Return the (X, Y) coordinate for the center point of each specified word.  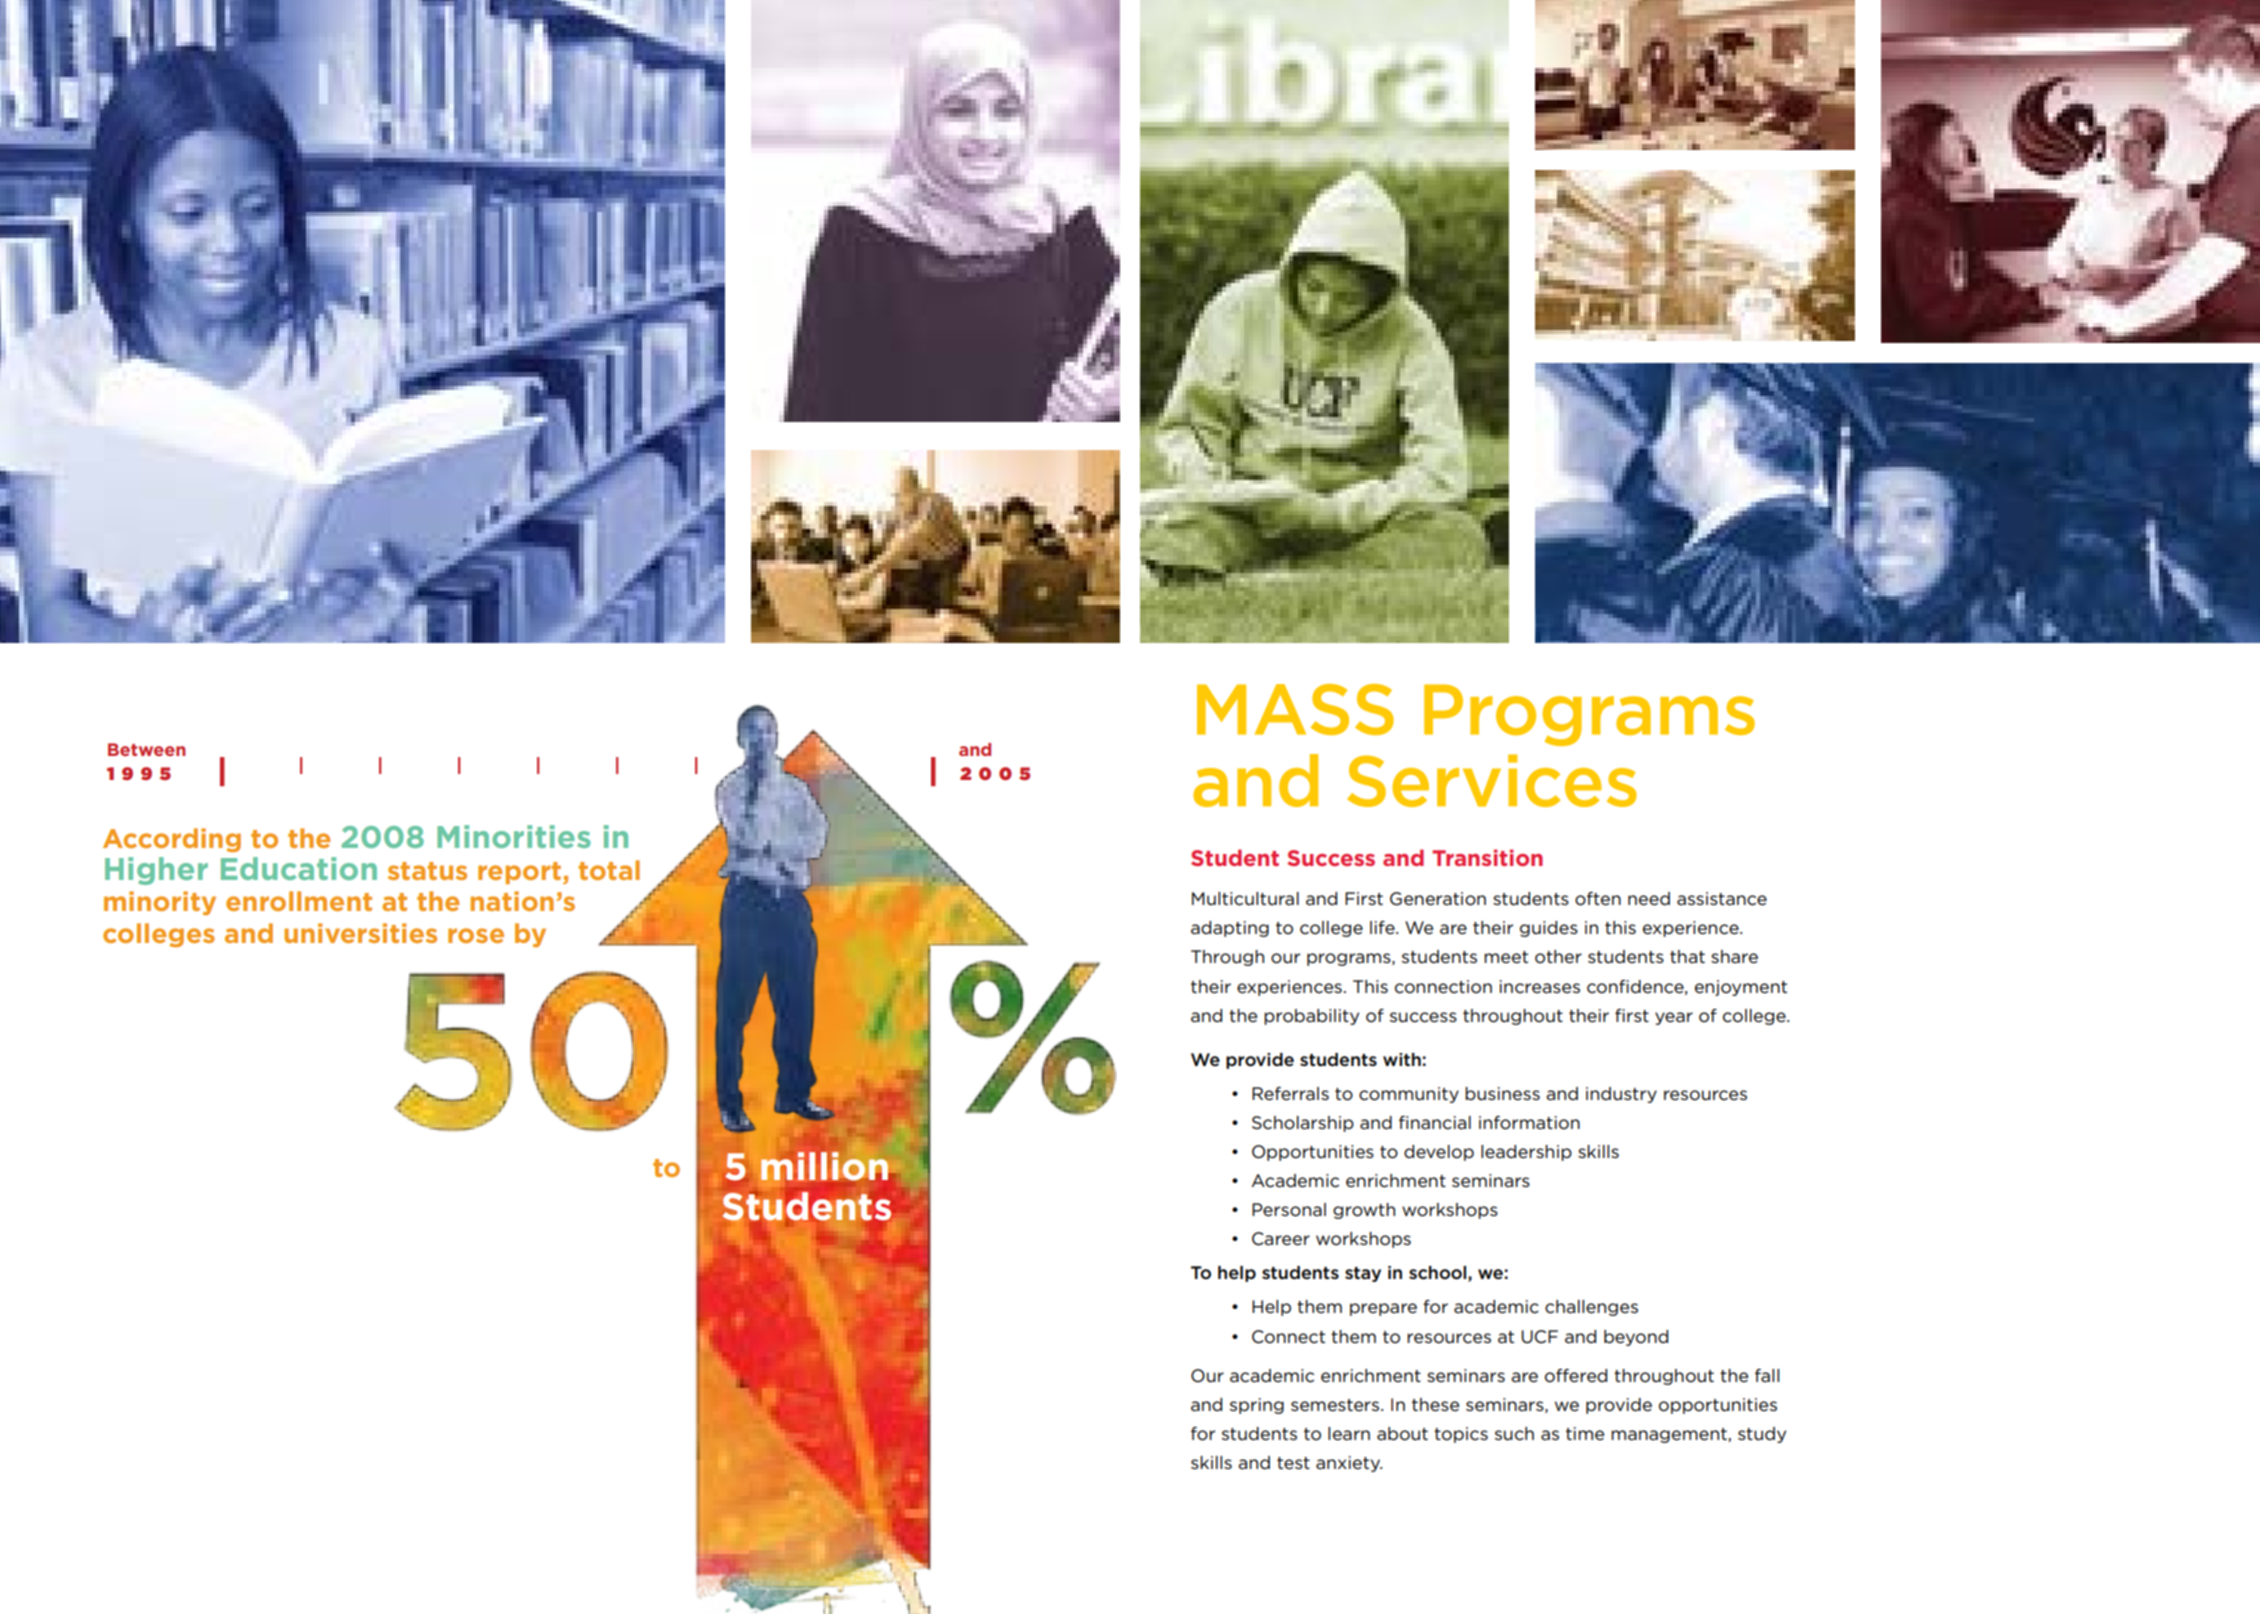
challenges (1591, 1308)
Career (1281, 1239)
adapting (1230, 929)
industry (1621, 1095)
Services (1492, 780)
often (1598, 899)
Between (147, 749)
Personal (1289, 1210)
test (1293, 1463)
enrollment (299, 901)
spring (1257, 1406)
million (824, 1166)
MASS (1295, 709)
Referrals (1290, 1094)
